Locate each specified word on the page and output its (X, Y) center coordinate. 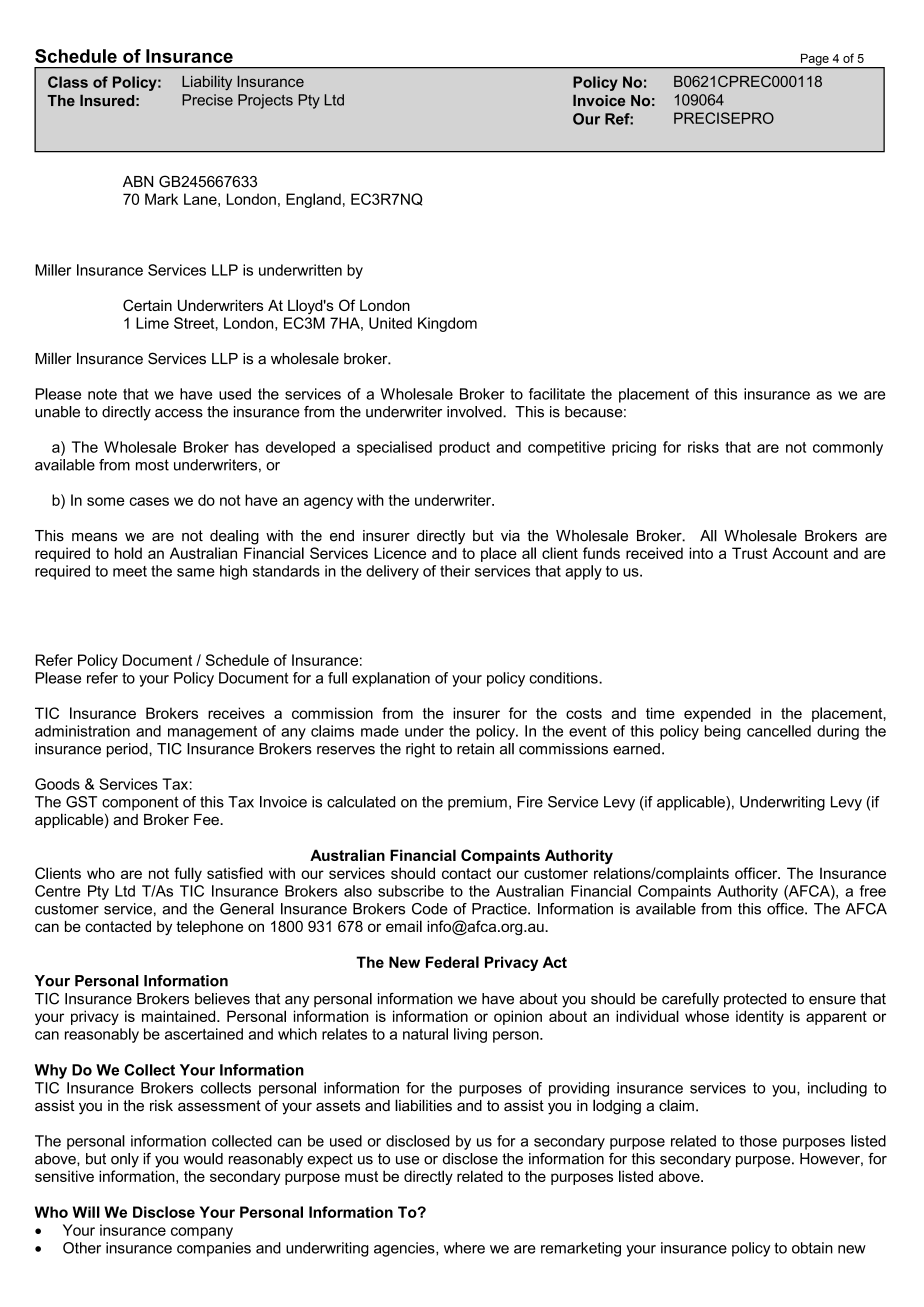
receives (236, 713)
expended (717, 714)
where (464, 1248)
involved (475, 412)
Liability (207, 82)
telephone (209, 927)
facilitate (557, 394)
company (202, 1233)
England (313, 200)
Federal (452, 962)
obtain (812, 1248)
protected (755, 1000)
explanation (391, 679)
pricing (634, 448)
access (179, 413)
